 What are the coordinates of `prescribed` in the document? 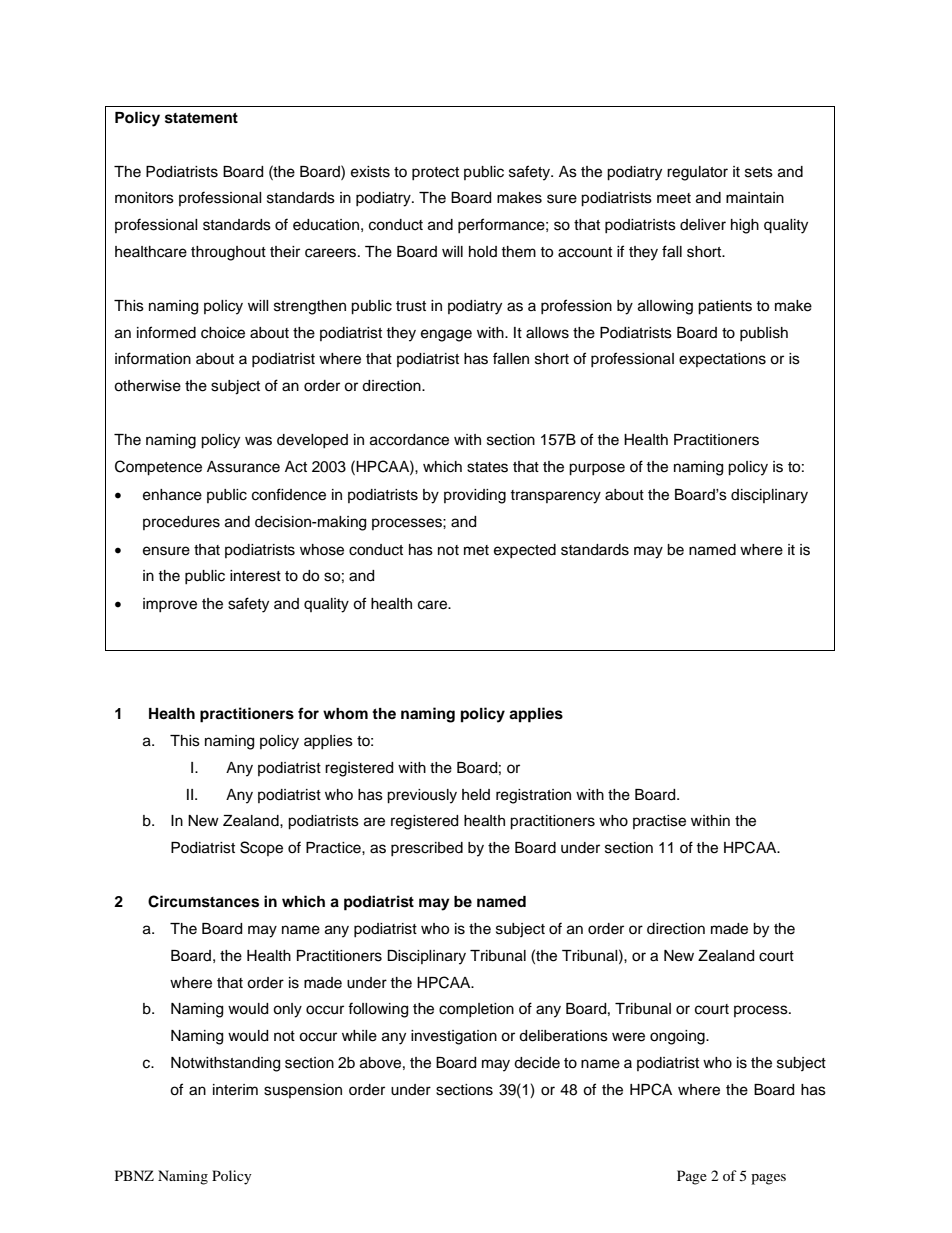 It's located at (427, 849).
